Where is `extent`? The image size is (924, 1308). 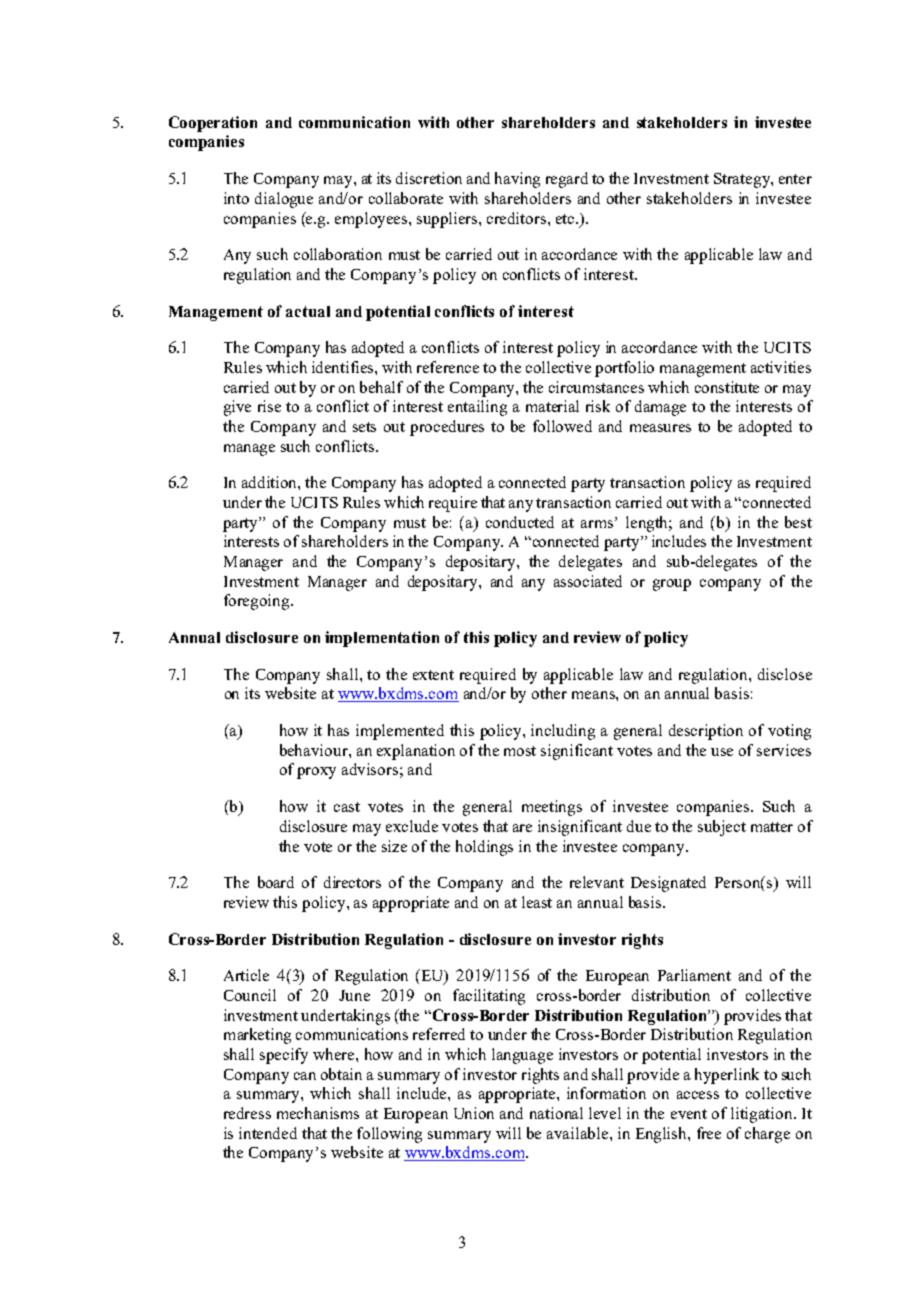 extent is located at coordinates (433, 675).
